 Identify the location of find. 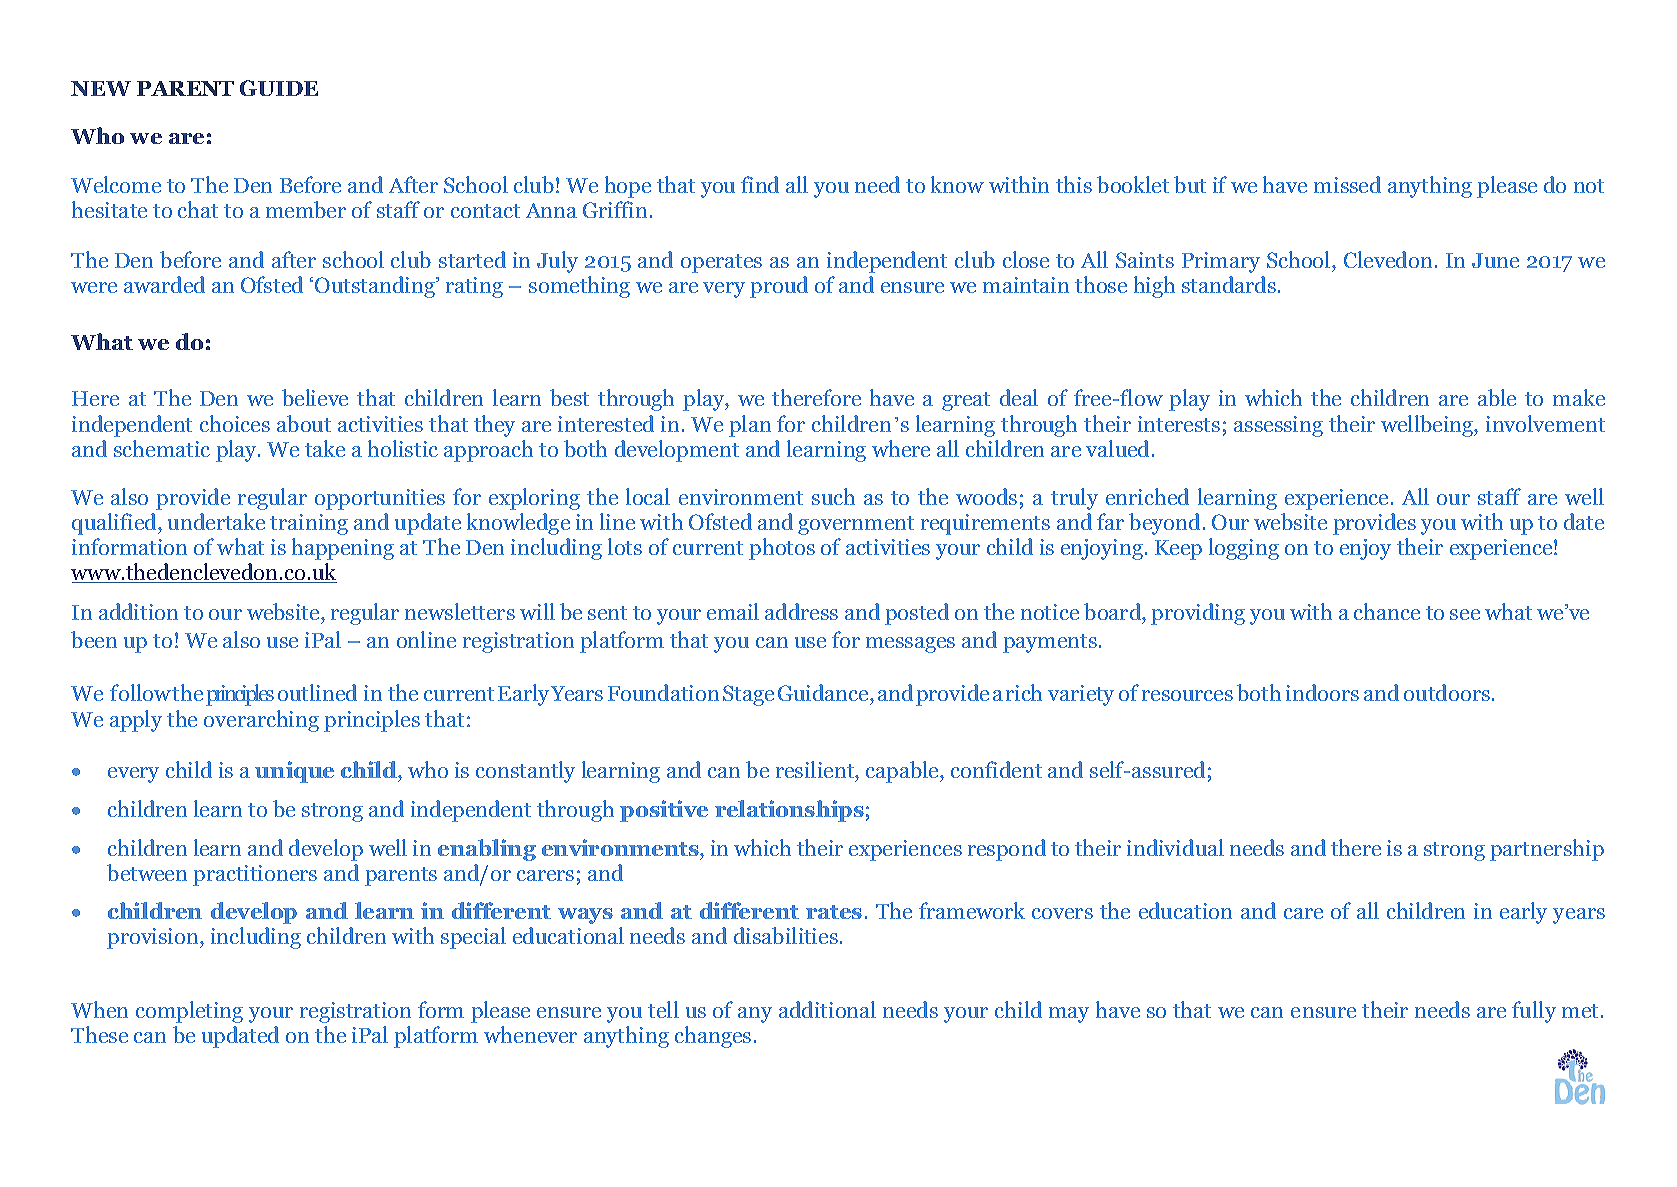
(760, 184).
